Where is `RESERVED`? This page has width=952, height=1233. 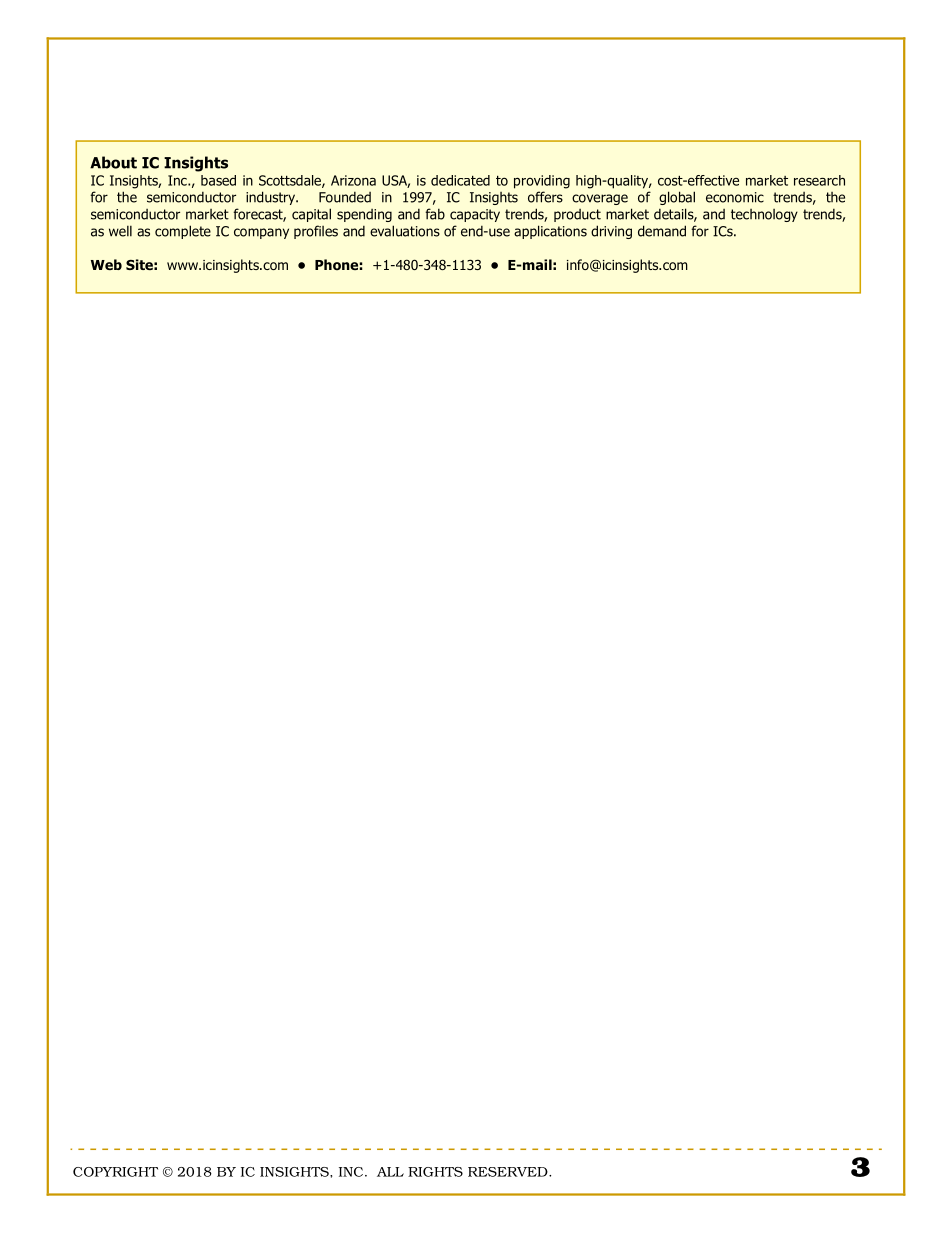 RESERVED is located at coordinates (509, 1172).
